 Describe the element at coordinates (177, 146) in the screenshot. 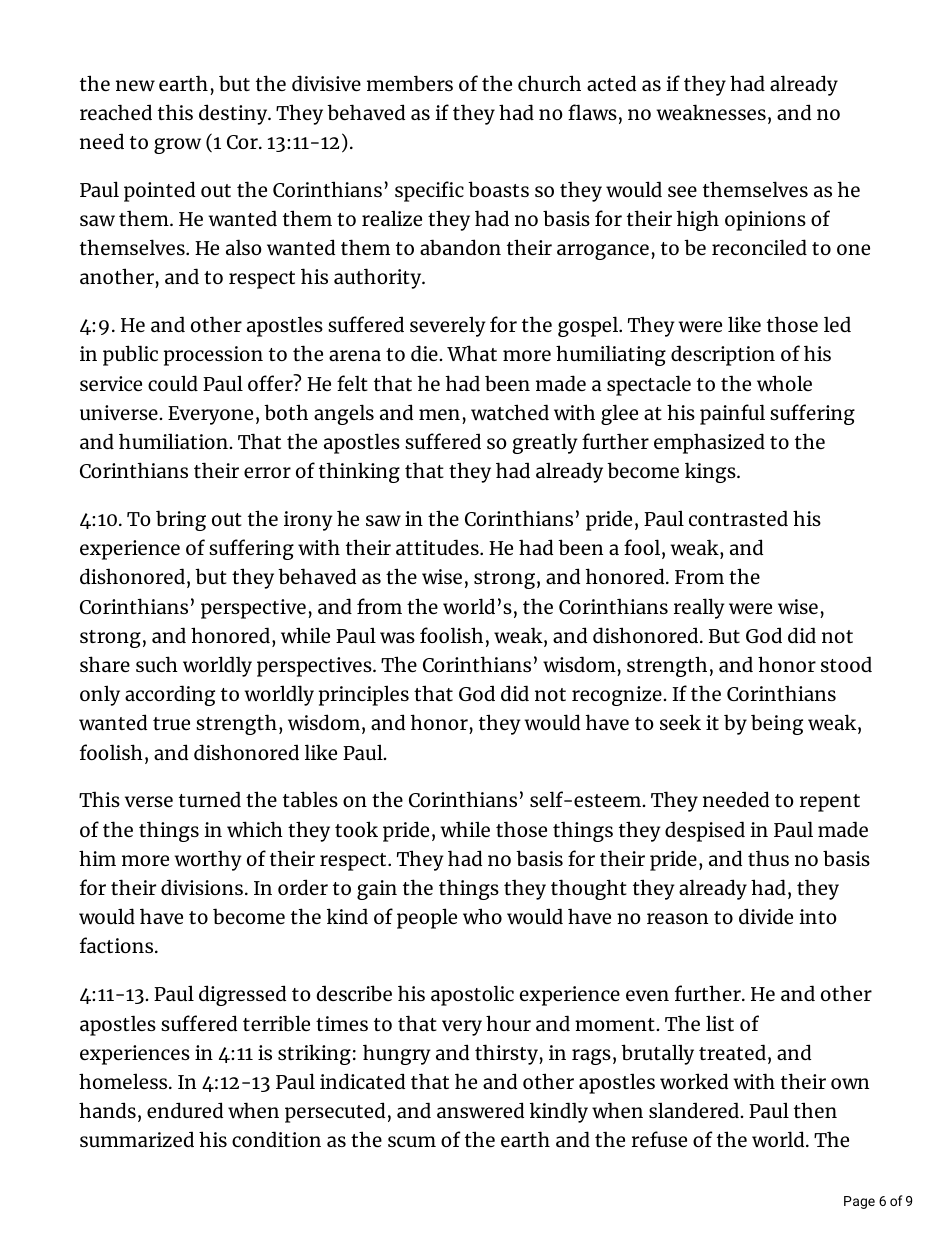

I see `grow` at that location.
